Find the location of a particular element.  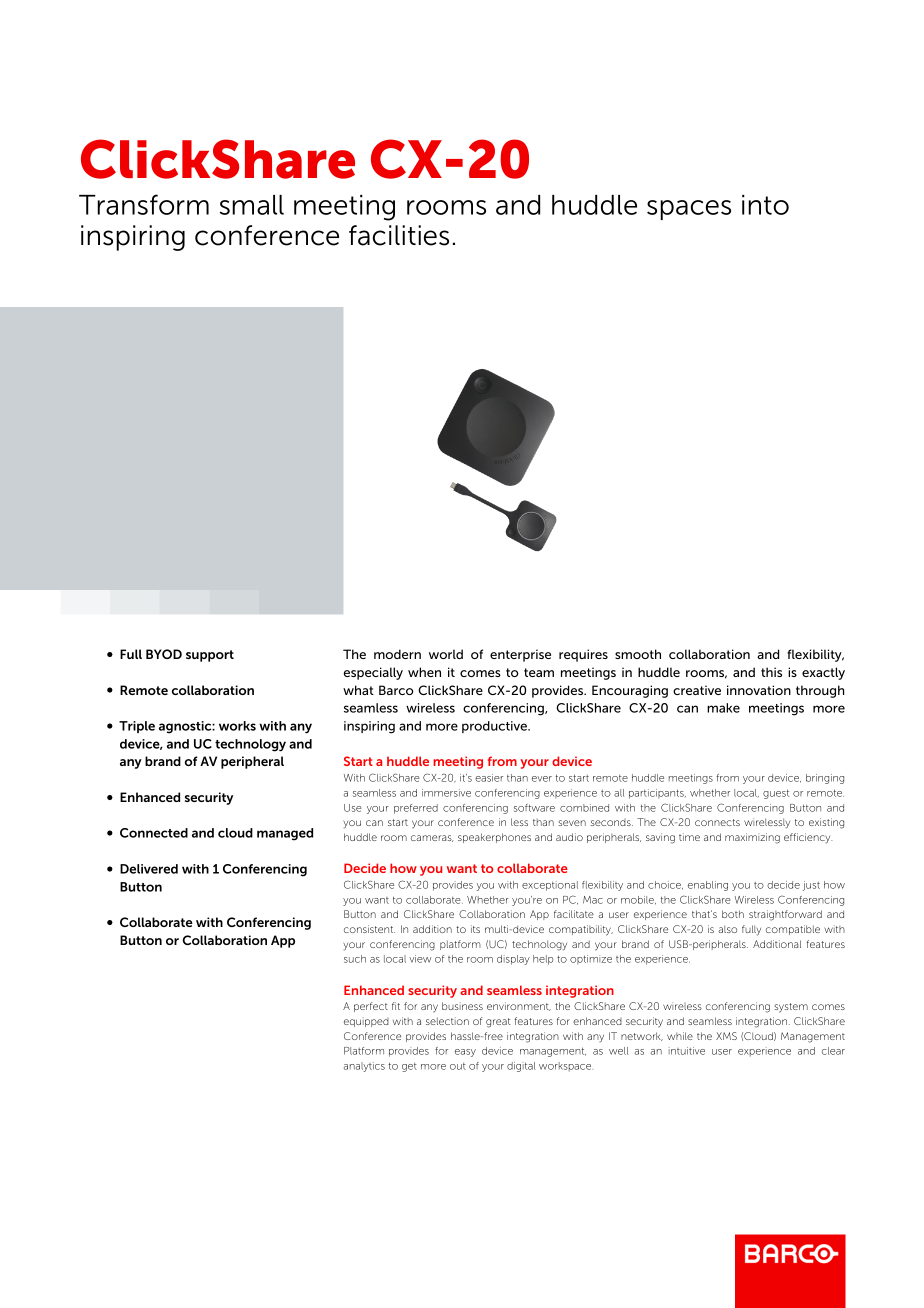

XMS is located at coordinates (726, 1036).
